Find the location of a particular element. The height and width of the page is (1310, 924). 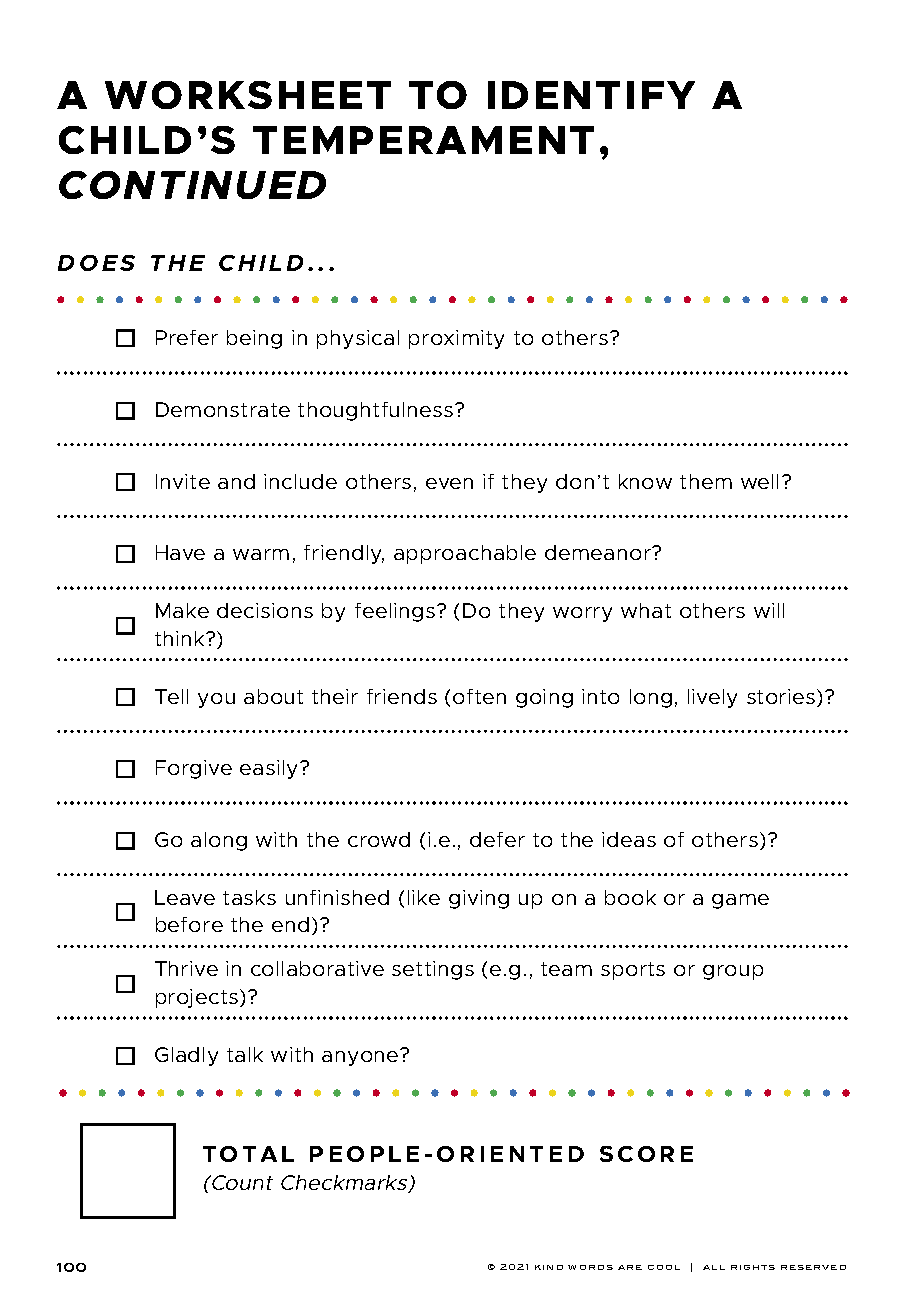

Gladly is located at coordinates (186, 1056).
